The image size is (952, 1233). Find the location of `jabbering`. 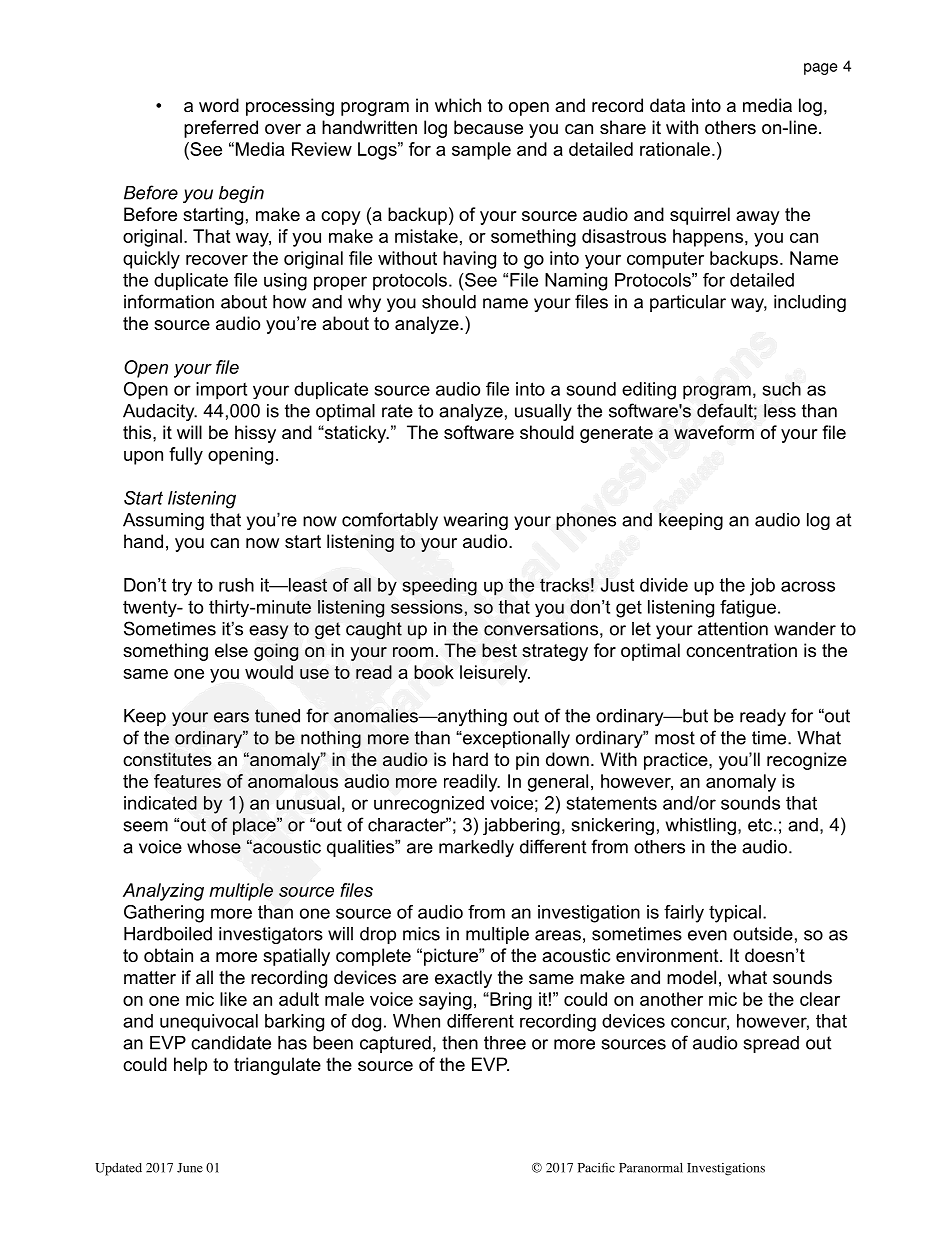

jabbering is located at coordinates (521, 826).
